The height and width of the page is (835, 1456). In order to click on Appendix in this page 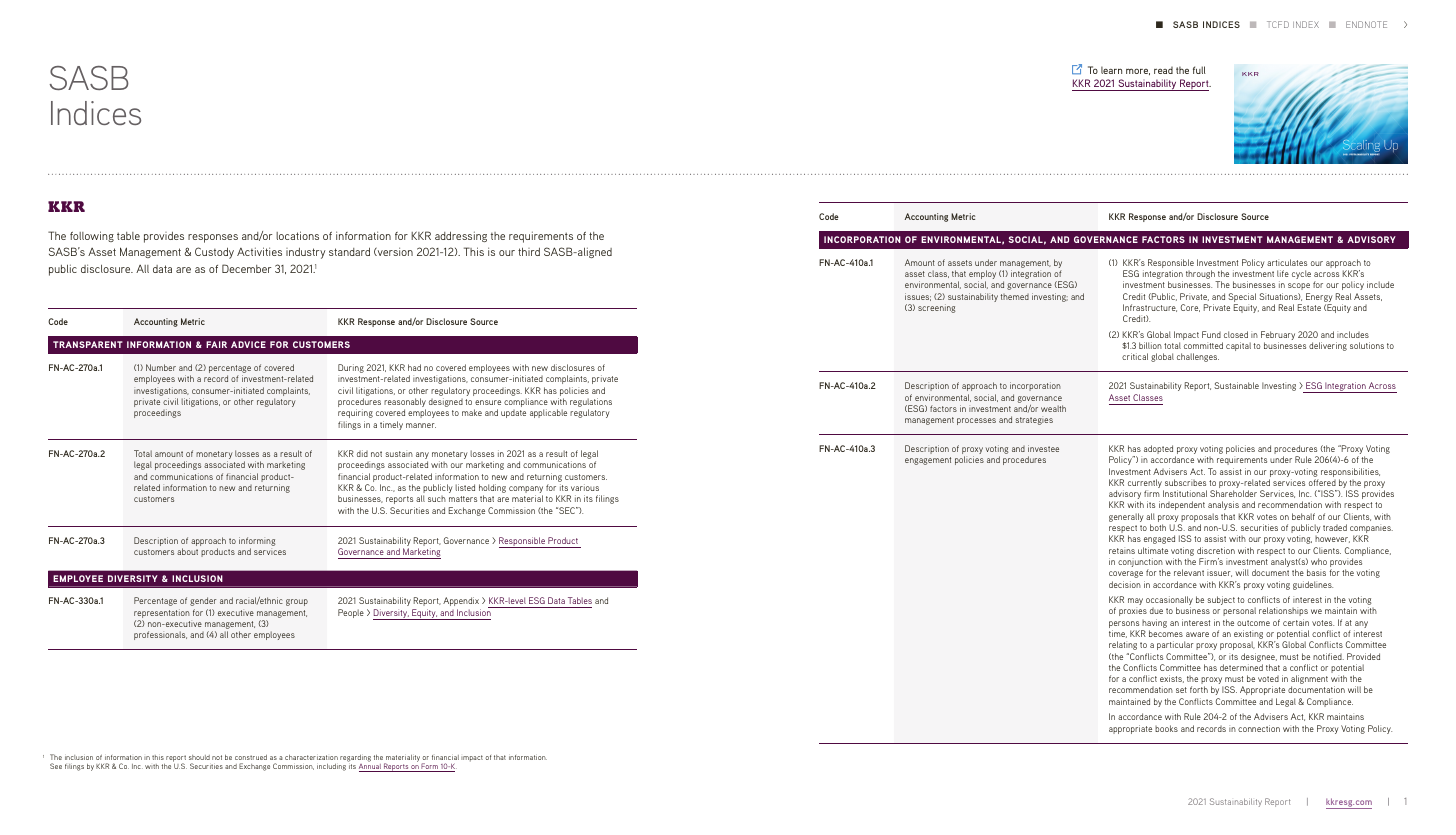, I will do `click(461, 601)`.
